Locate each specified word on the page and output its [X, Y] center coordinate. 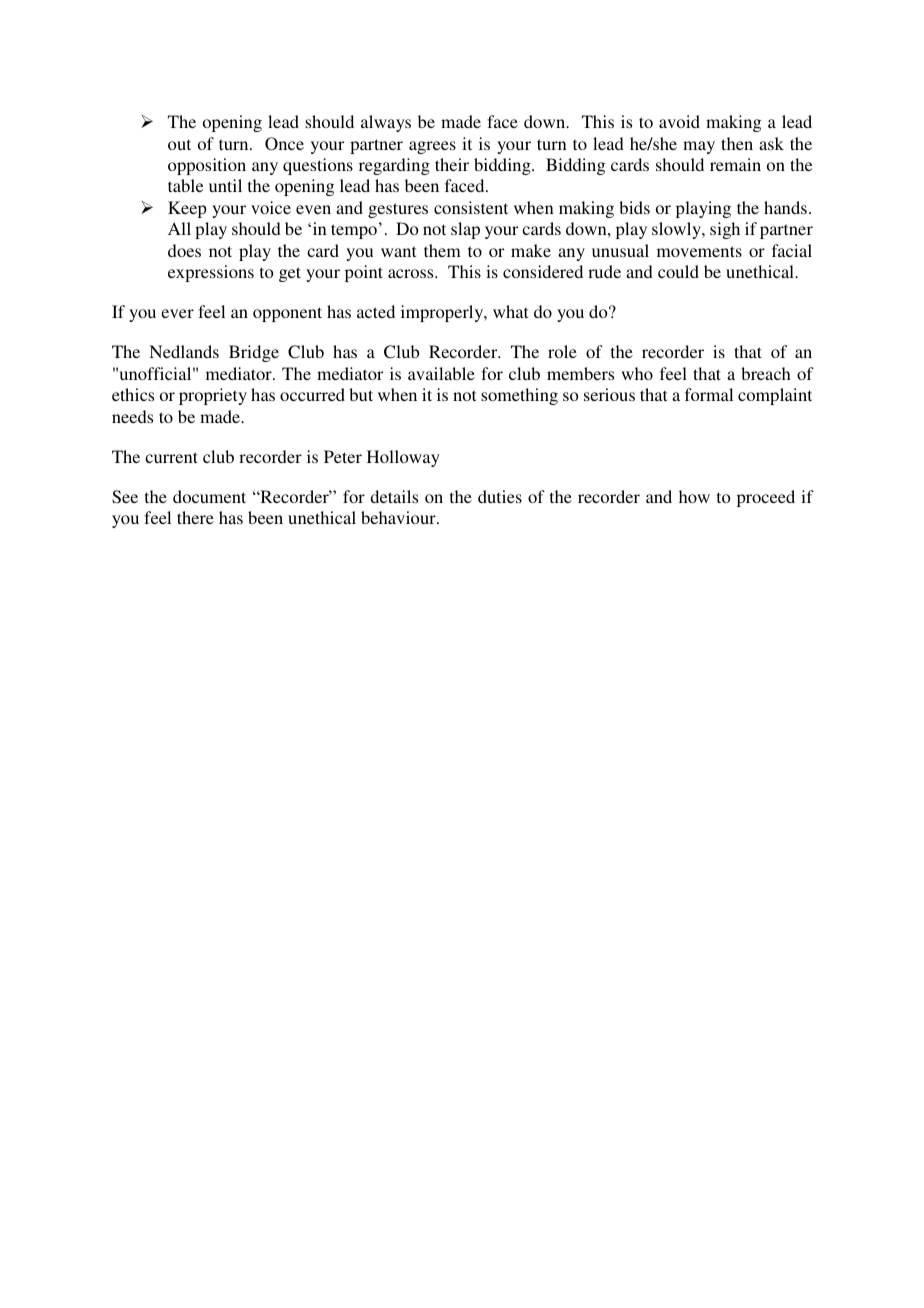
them [442, 250]
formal [709, 394]
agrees [432, 147]
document [209, 496]
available [441, 373]
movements [699, 251]
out [179, 144]
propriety [213, 396]
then [737, 143]
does [184, 250]
